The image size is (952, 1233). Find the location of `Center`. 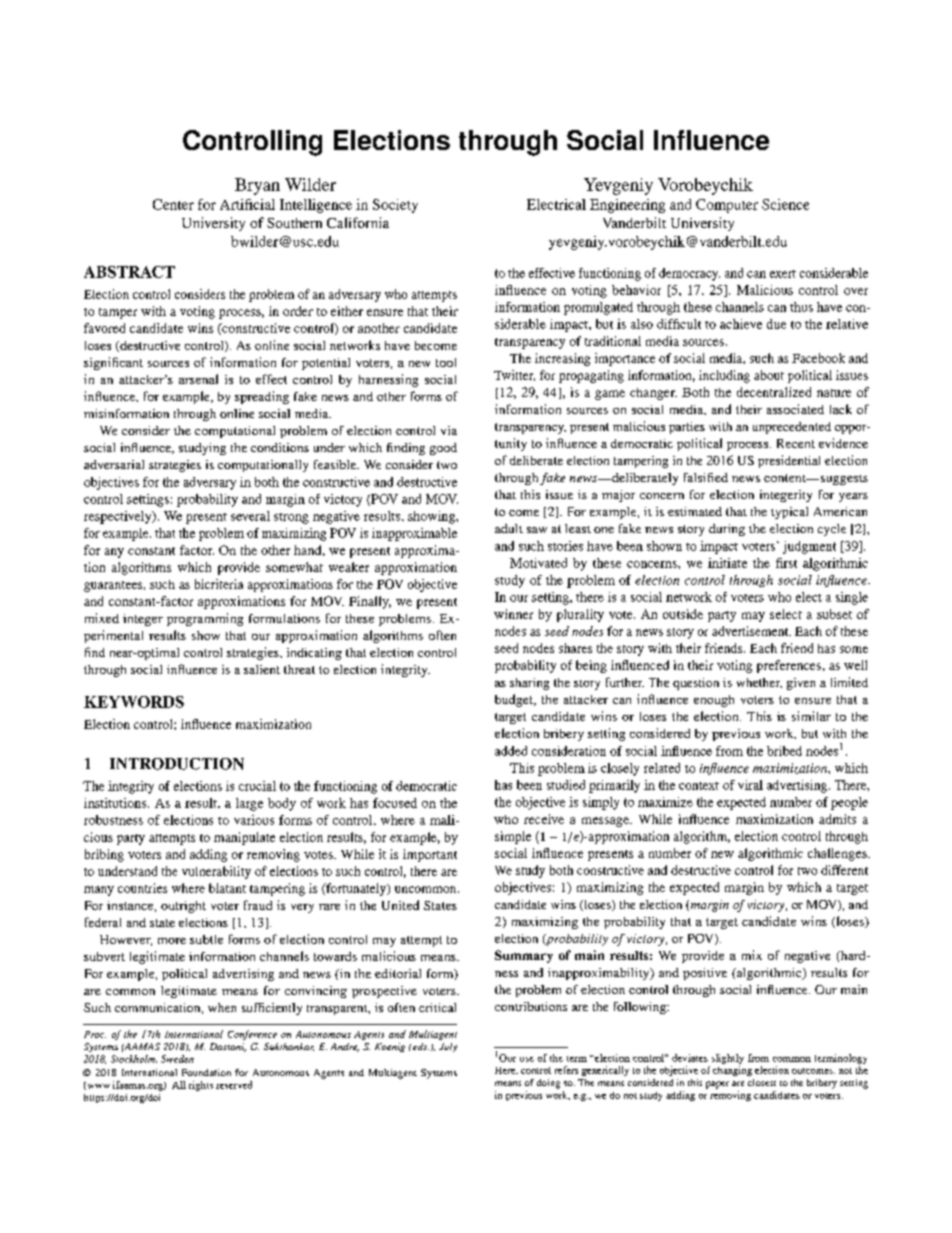

Center is located at coordinates (173, 204).
